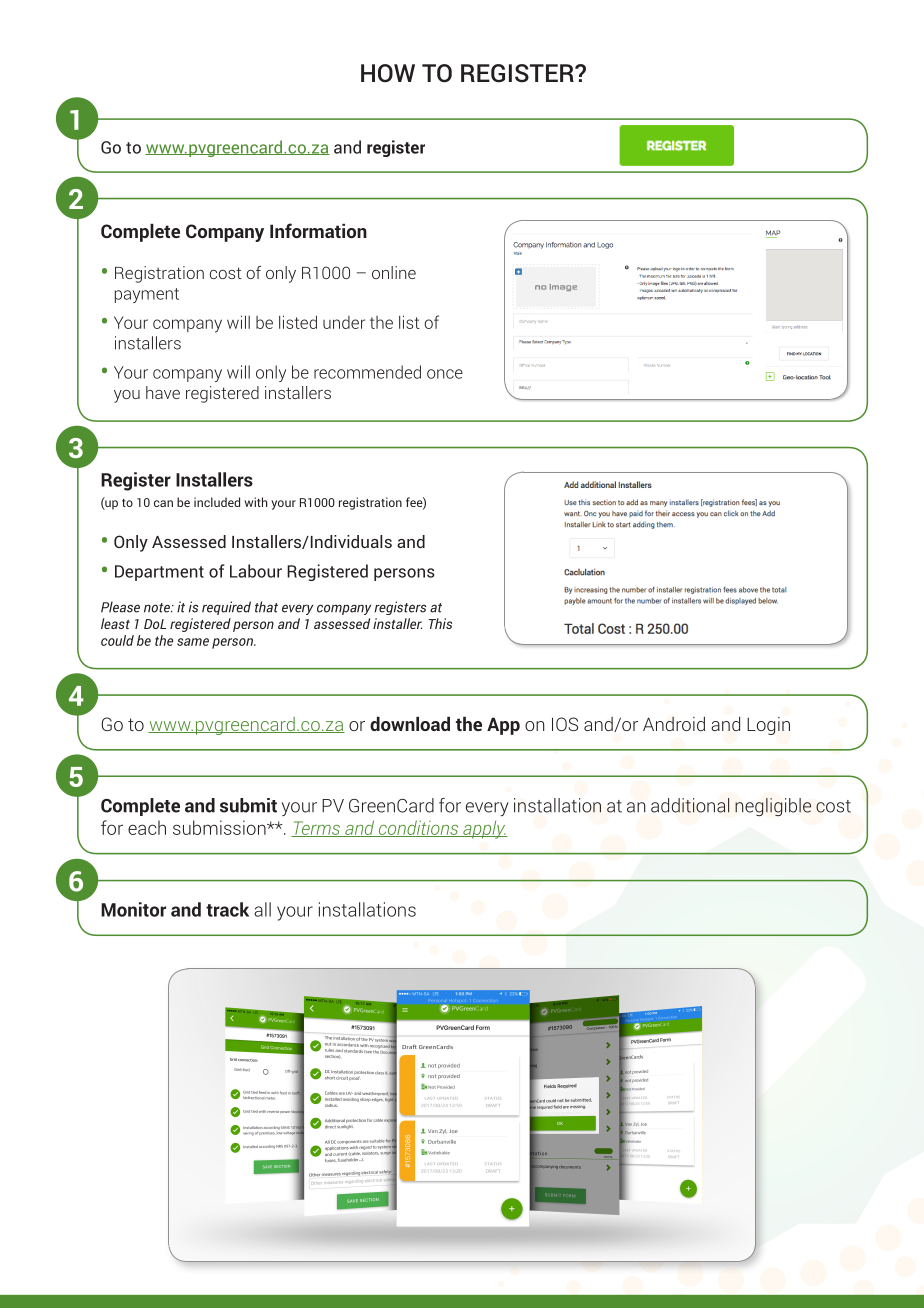 The height and width of the screenshot is (1308, 924). Describe the element at coordinates (388, 73) in the screenshot. I see `HOW` at that location.
